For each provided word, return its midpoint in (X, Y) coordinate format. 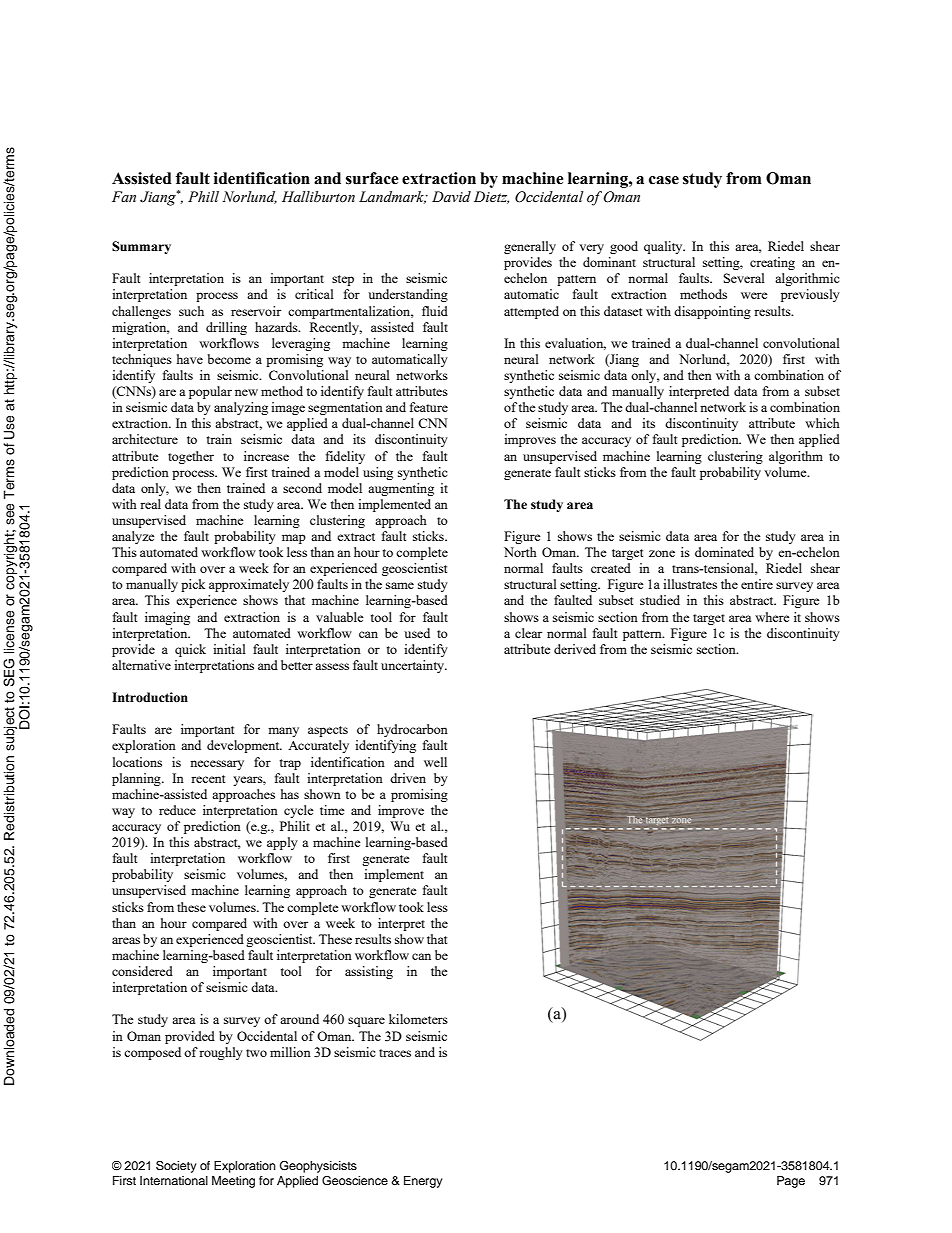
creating (772, 263)
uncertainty (414, 666)
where (772, 617)
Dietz (491, 197)
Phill (203, 196)
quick (190, 650)
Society (176, 1167)
